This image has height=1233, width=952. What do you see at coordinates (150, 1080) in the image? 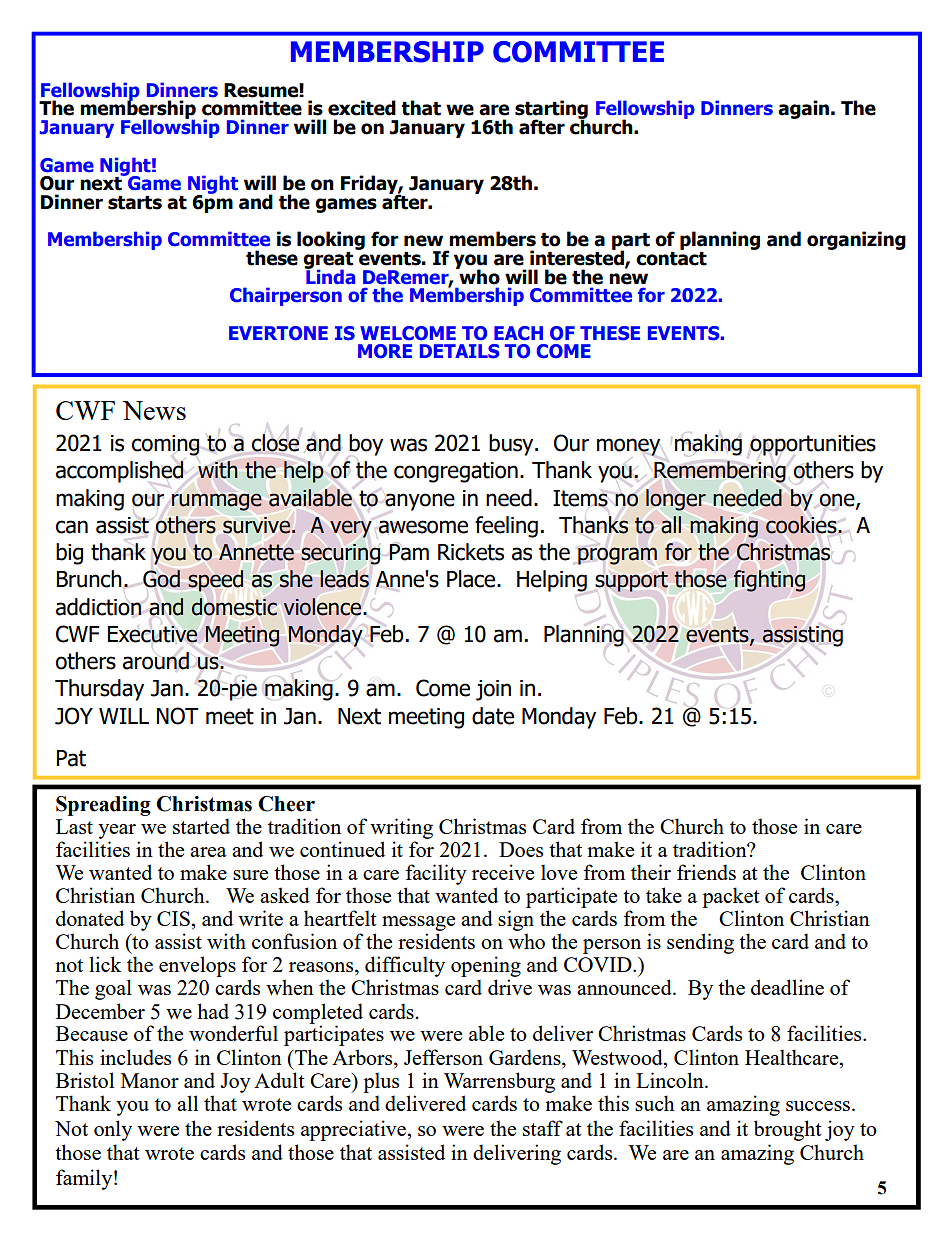
I see `Manor` at bounding box center [150, 1080].
